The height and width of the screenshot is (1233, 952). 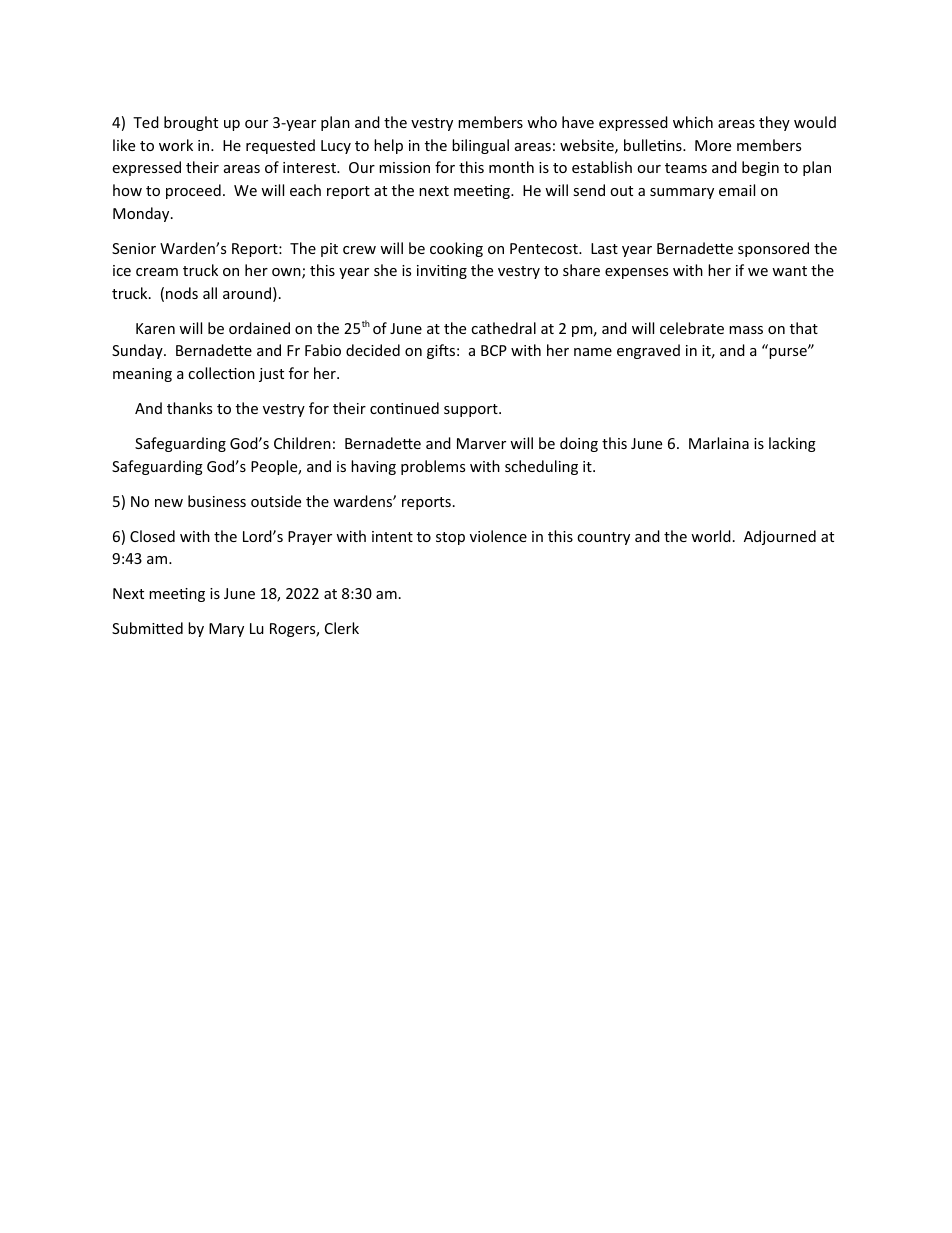 What do you see at coordinates (302, 443) in the screenshot?
I see `Children` at bounding box center [302, 443].
